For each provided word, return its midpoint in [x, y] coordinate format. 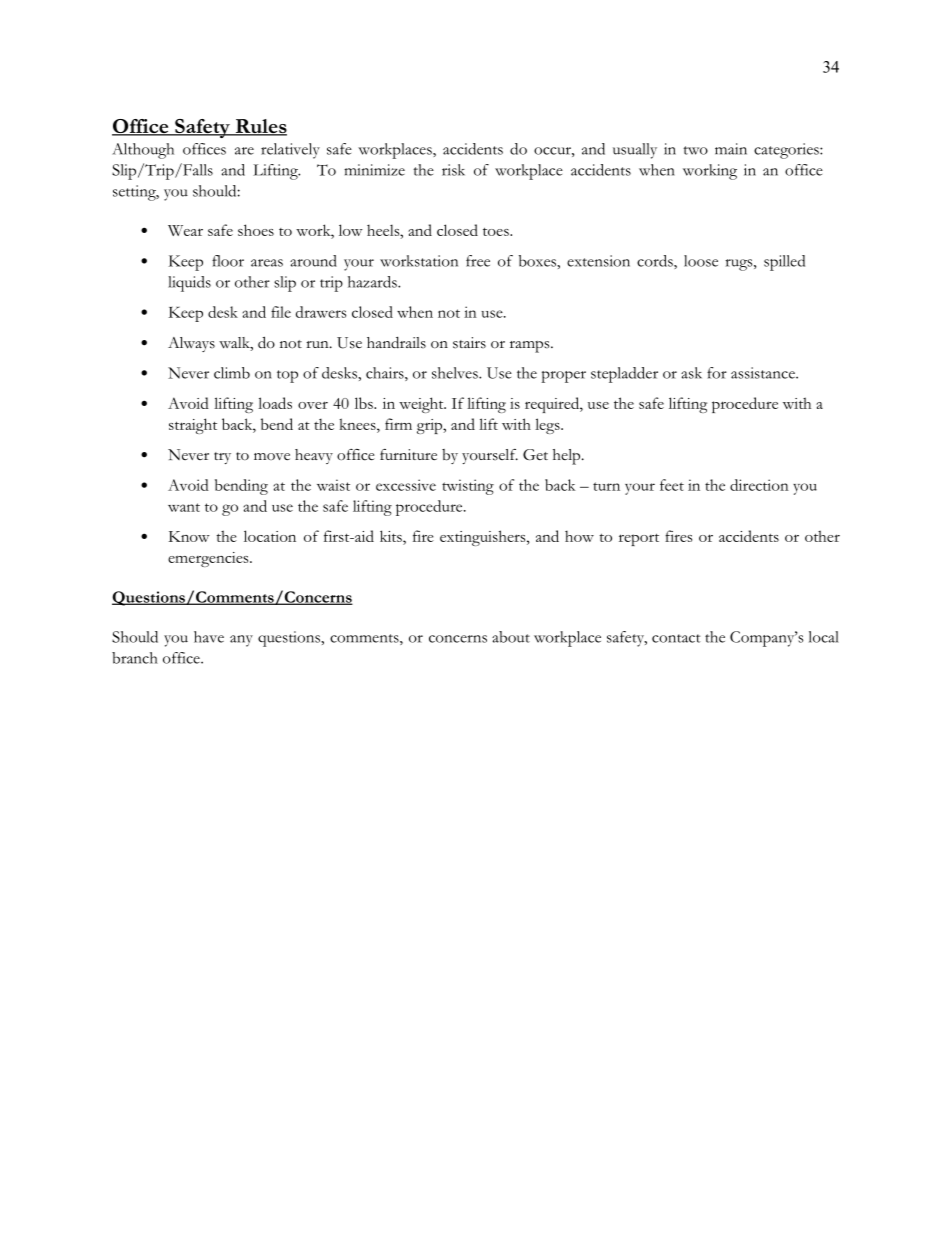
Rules [260, 127]
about [511, 637]
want [184, 507]
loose [701, 261]
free [478, 261]
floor [228, 261]
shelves [456, 373]
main [731, 149]
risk [453, 170]
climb [232, 373]
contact [676, 638]
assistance [764, 373]
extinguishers [484, 538]
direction [759, 485]
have [209, 637]
